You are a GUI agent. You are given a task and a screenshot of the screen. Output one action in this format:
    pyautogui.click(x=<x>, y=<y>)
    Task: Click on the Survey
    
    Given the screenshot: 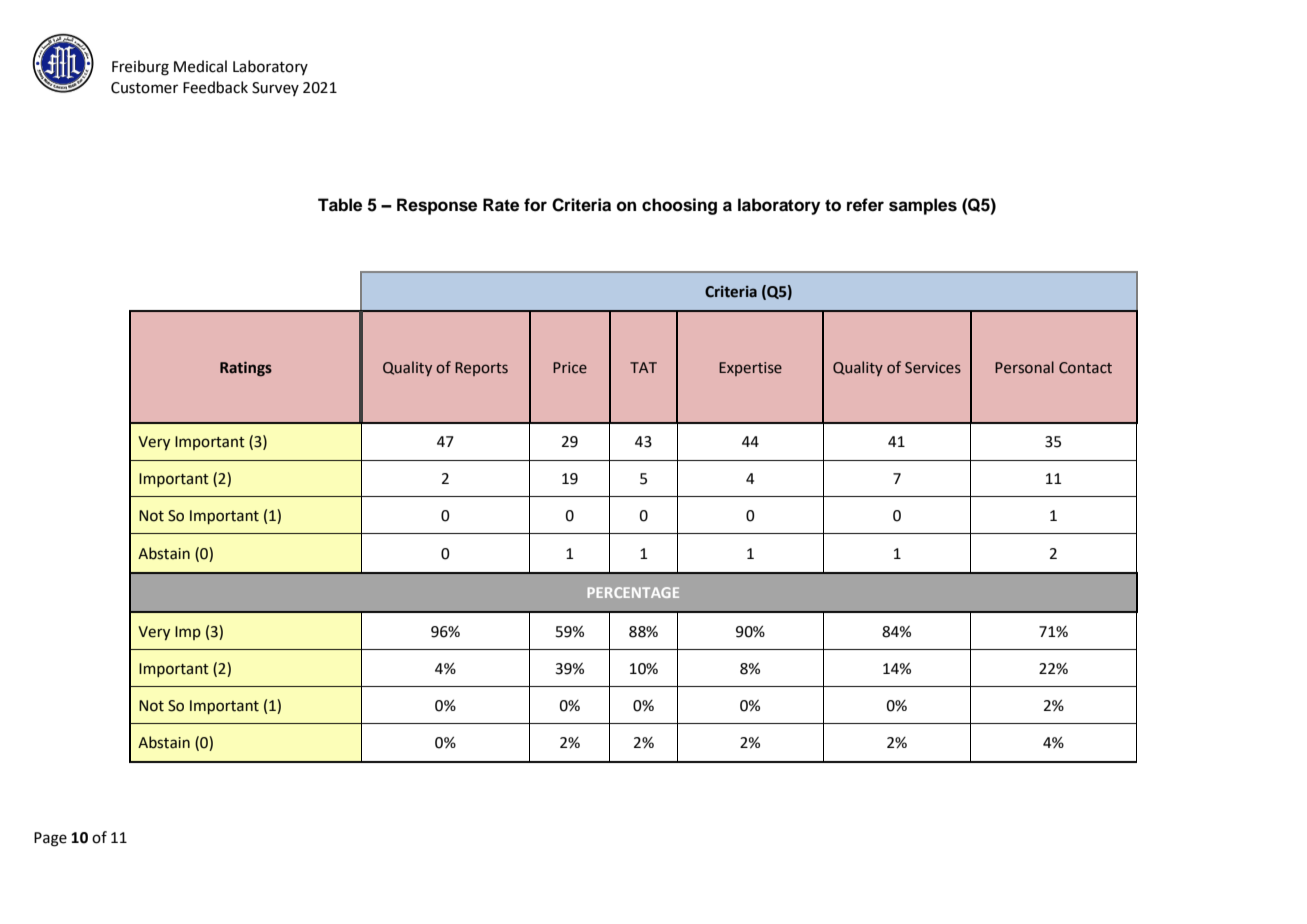 What is the action you would take?
    pyautogui.click(x=275, y=89)
